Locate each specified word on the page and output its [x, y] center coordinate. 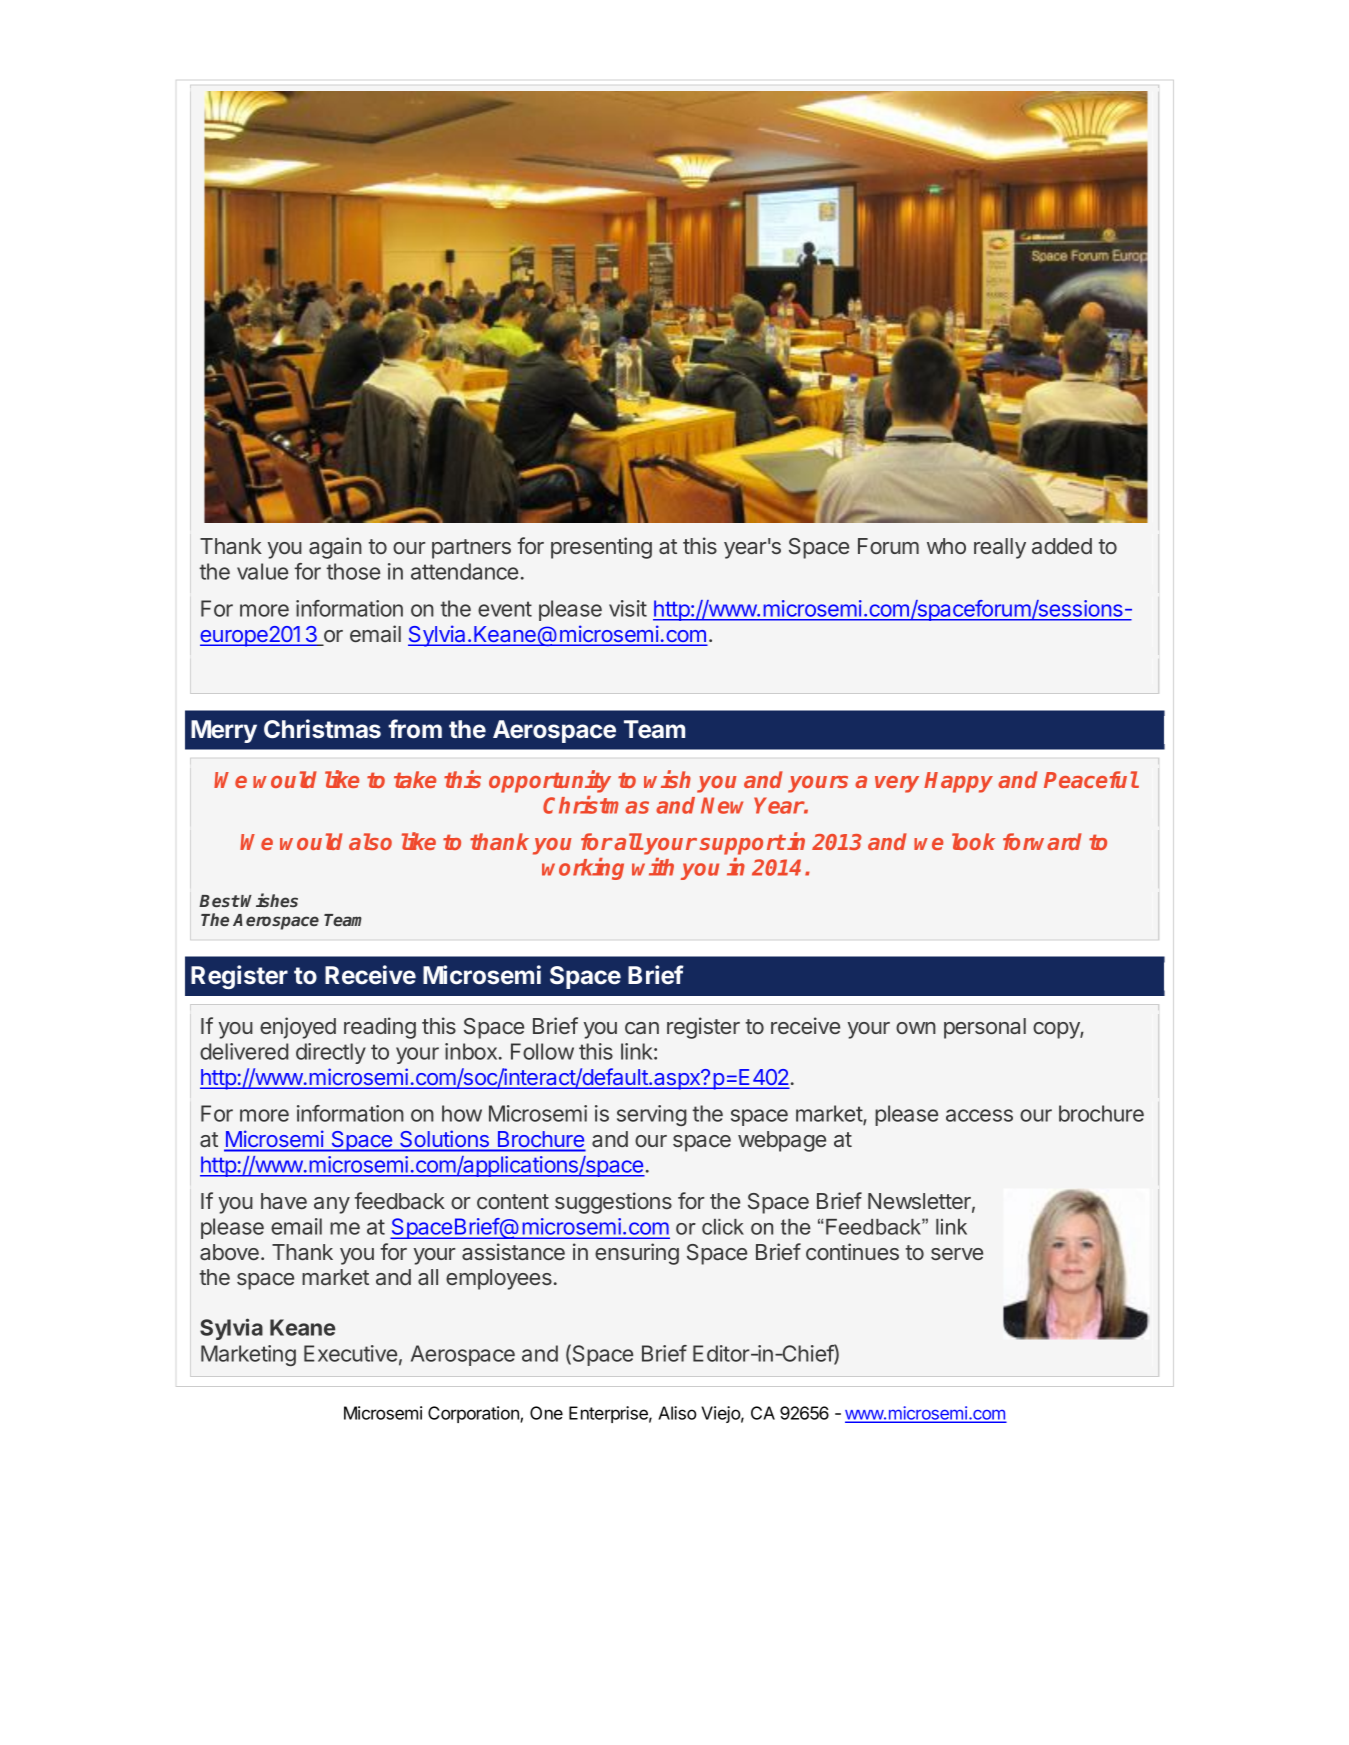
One [546, 1413]
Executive [350, 1353]
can [642, 1028]
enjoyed [298, 1028]
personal [985, 1028]
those [353, 571]
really [1000, 548]
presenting [601, 548]
